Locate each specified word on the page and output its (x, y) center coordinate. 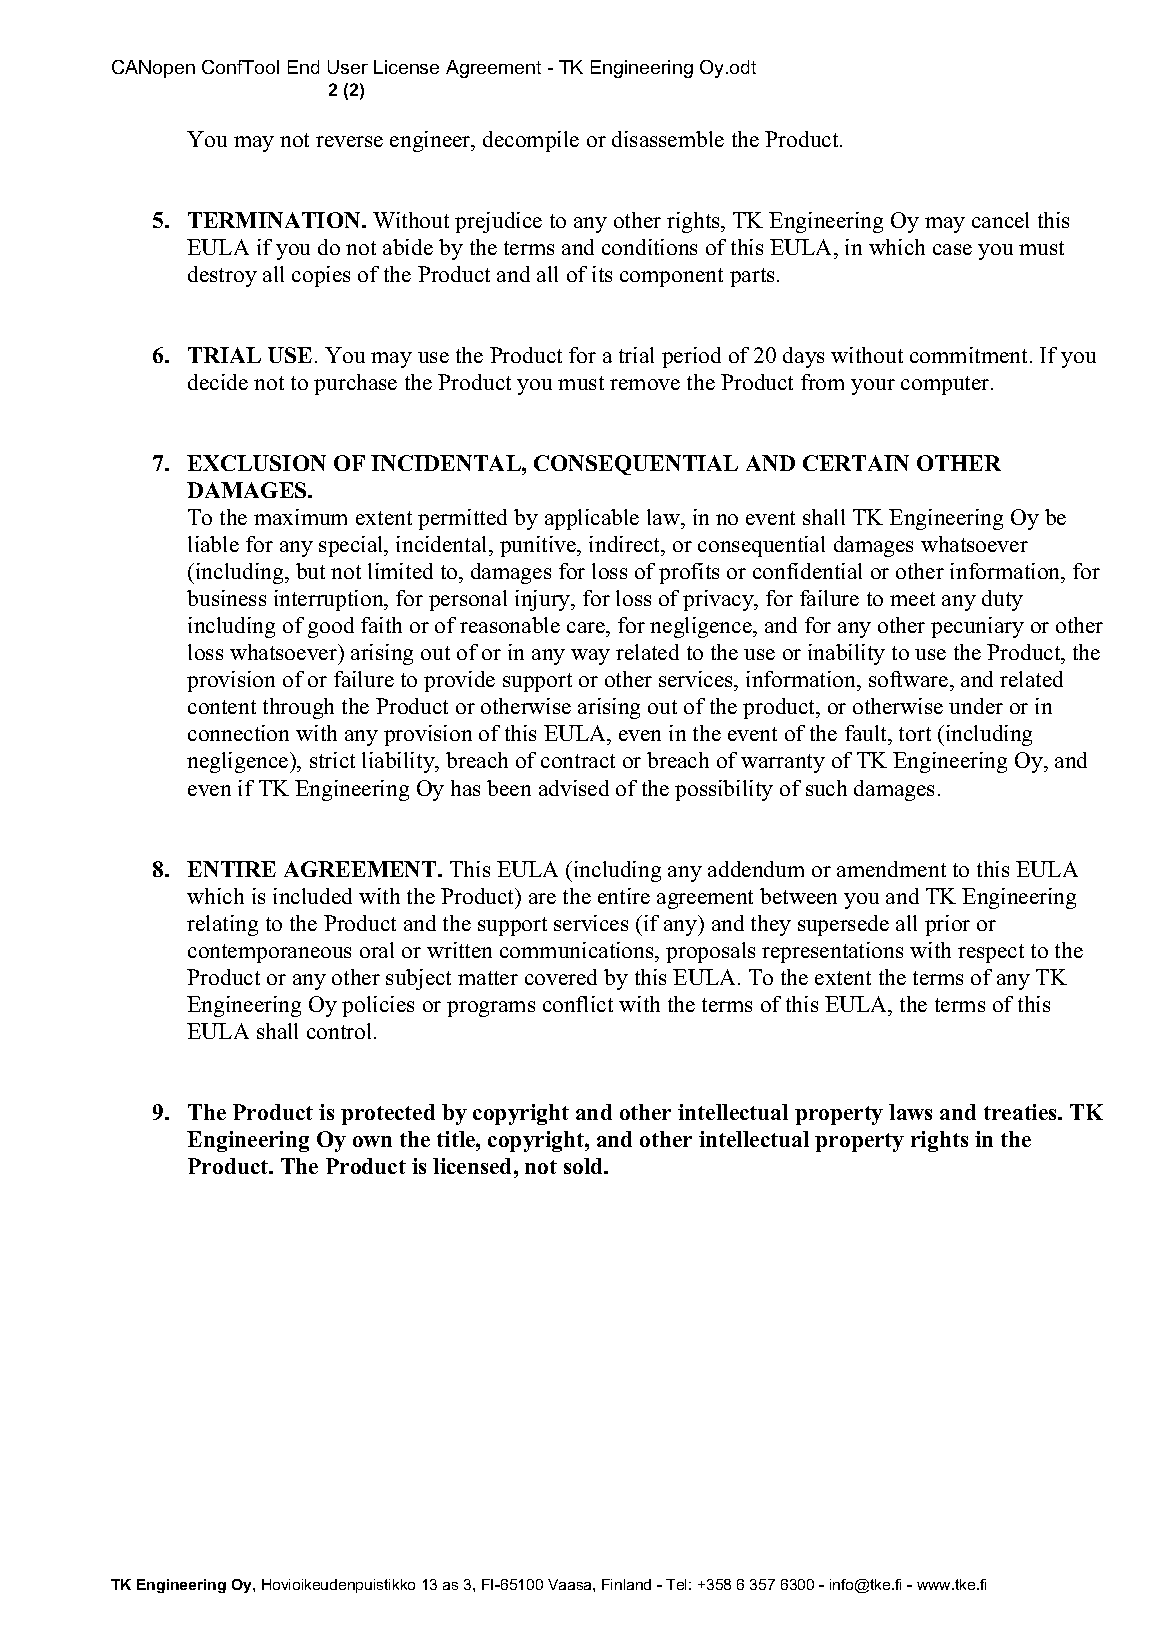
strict (332, 760)
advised (574, 788)
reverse (349, 141)
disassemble (668, 139)
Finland (626, 1584)
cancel (1000, 220)
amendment (891, 869)
